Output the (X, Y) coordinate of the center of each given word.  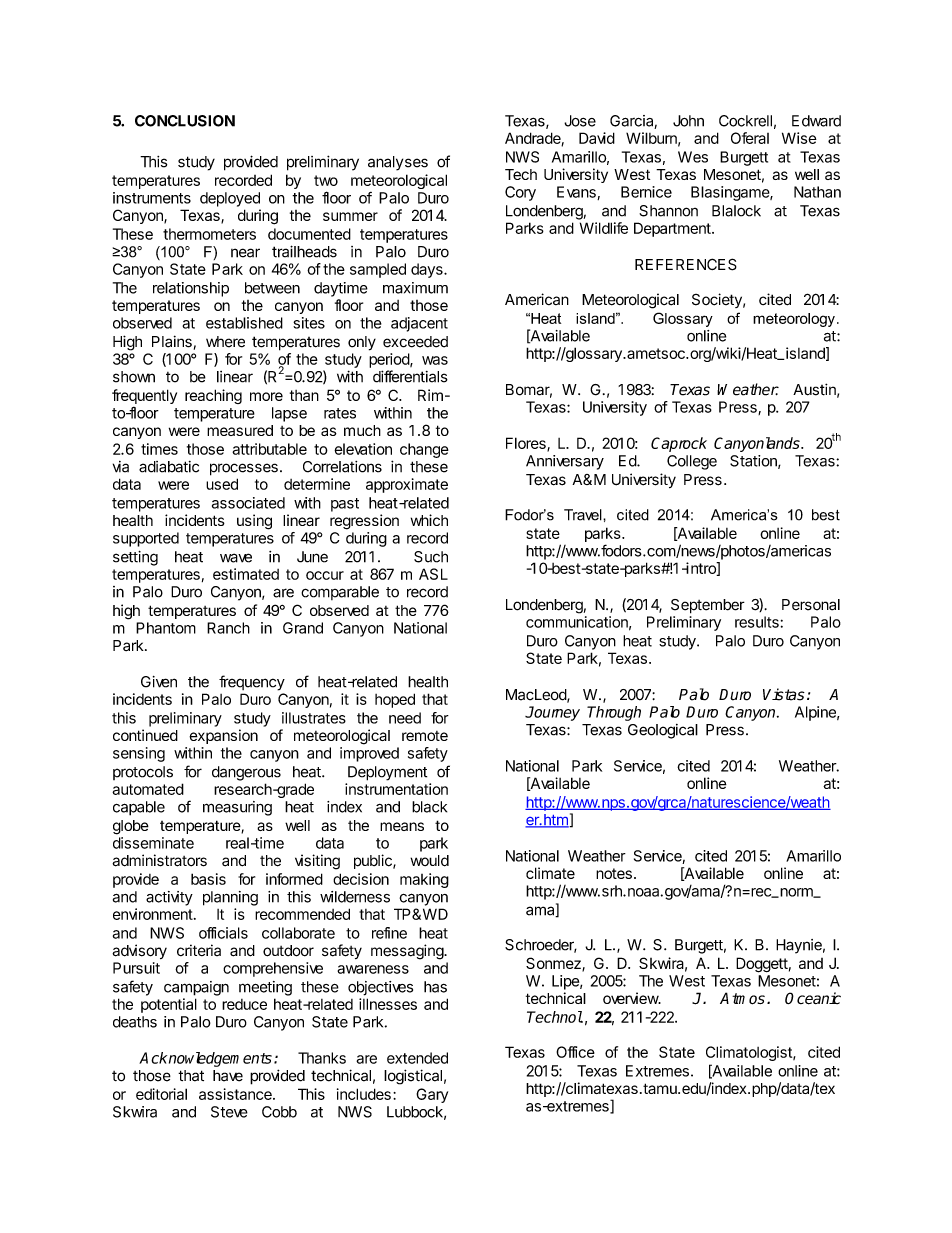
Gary (432, 1095)
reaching (213, 396)
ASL (433, 574)
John (688, 121)
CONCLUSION (185, 121)
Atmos (742, 998)
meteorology (794, 320)
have (228, 1076)
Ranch (228, 628)
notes (614, 873)
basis (208, 879)
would (429, 861)
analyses (398, 163)
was (435, 360)
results (757, 622)
